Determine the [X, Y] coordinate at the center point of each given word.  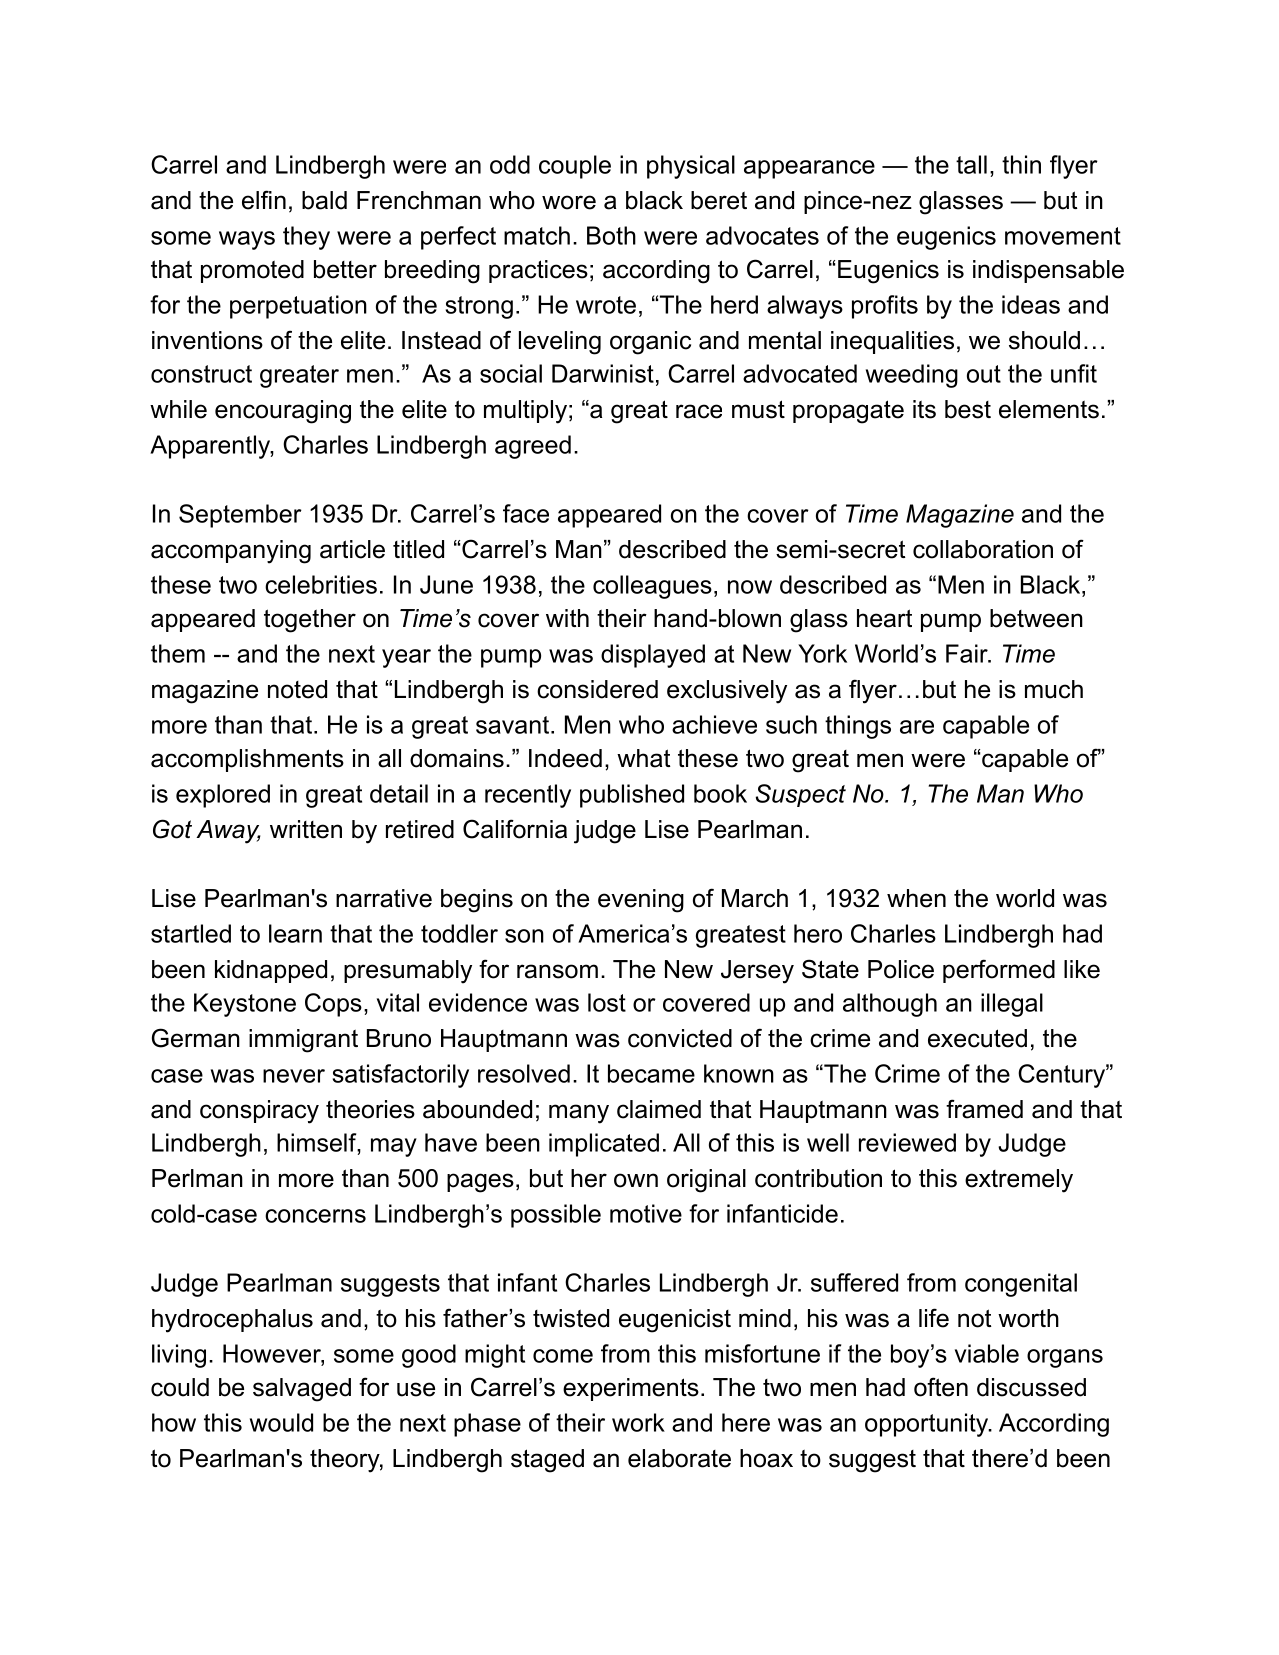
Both [611, 235]
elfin [264, 200]
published [632, 796]
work [638, 1422]
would [281, 1422]
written [306, 829]
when [916, 898]
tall [971, 164]
